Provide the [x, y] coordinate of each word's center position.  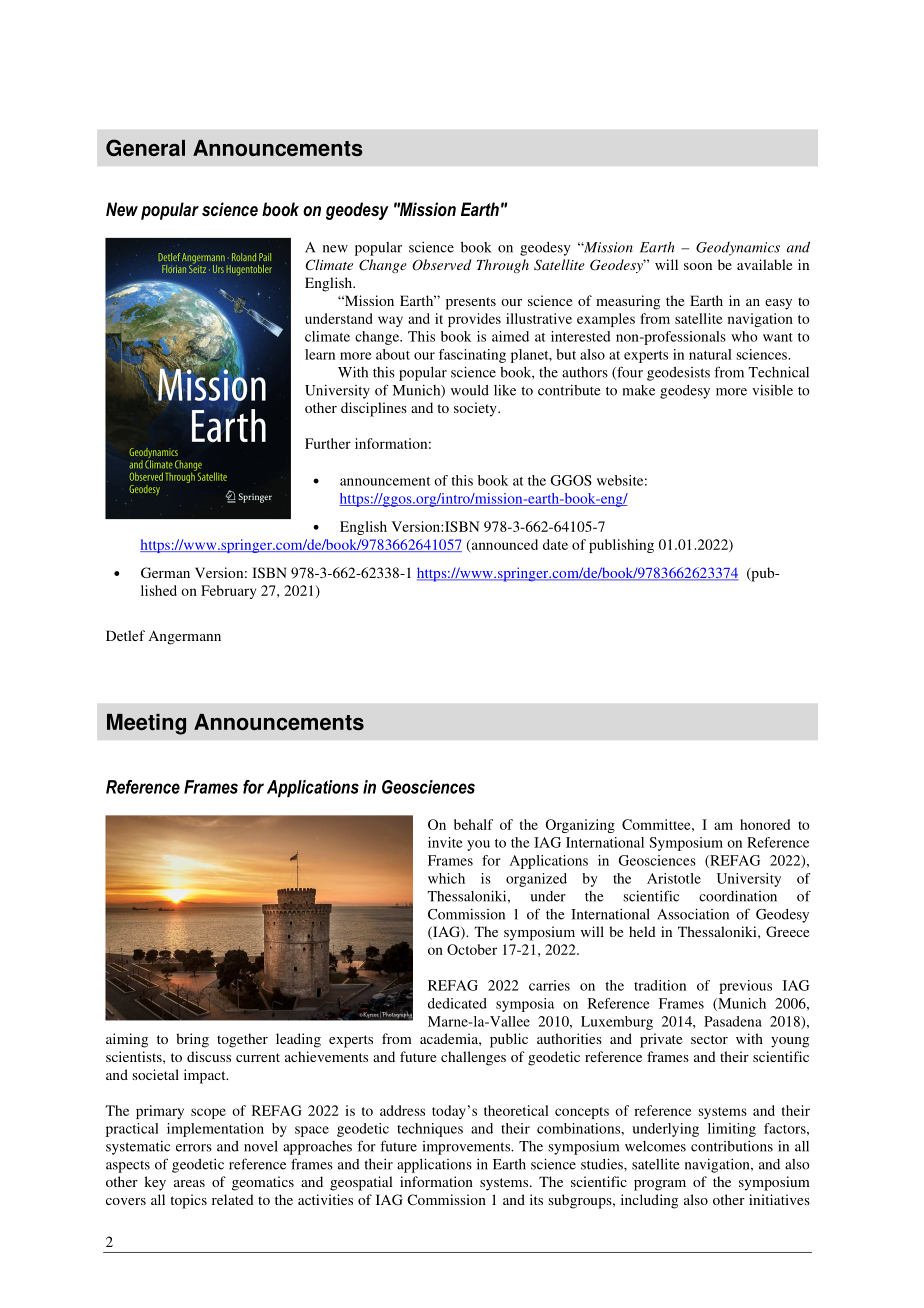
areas [189, 1183]
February [228, 592]
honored [765, 824]
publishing [621, 546]
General [145, 147]
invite [445, 842]
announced [503, 545]
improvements [467, 1148]
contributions [732, 1146]
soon [698, 266]
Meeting [146, 724]
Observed [441, 265]
